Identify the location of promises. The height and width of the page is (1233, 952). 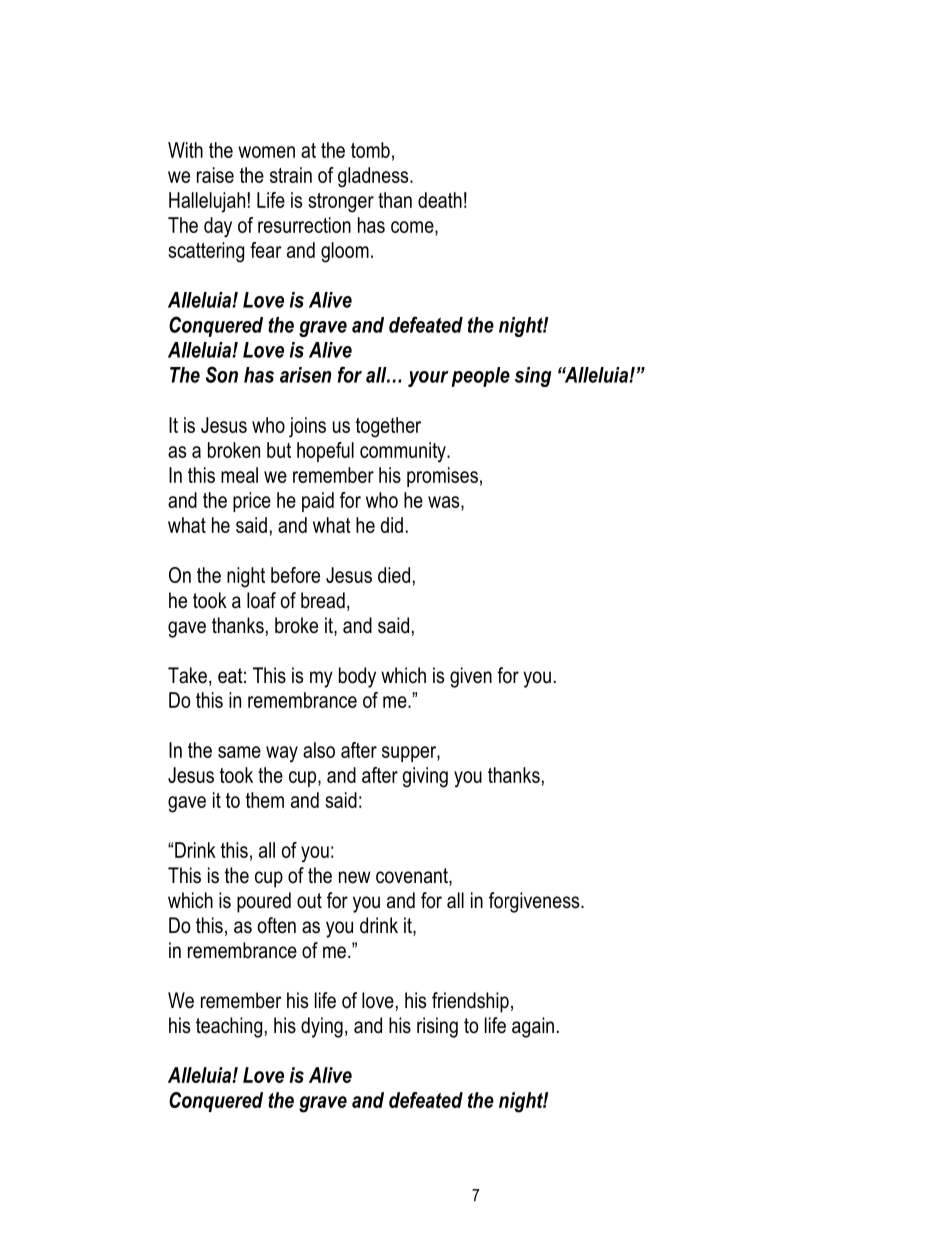
(442, 477).
